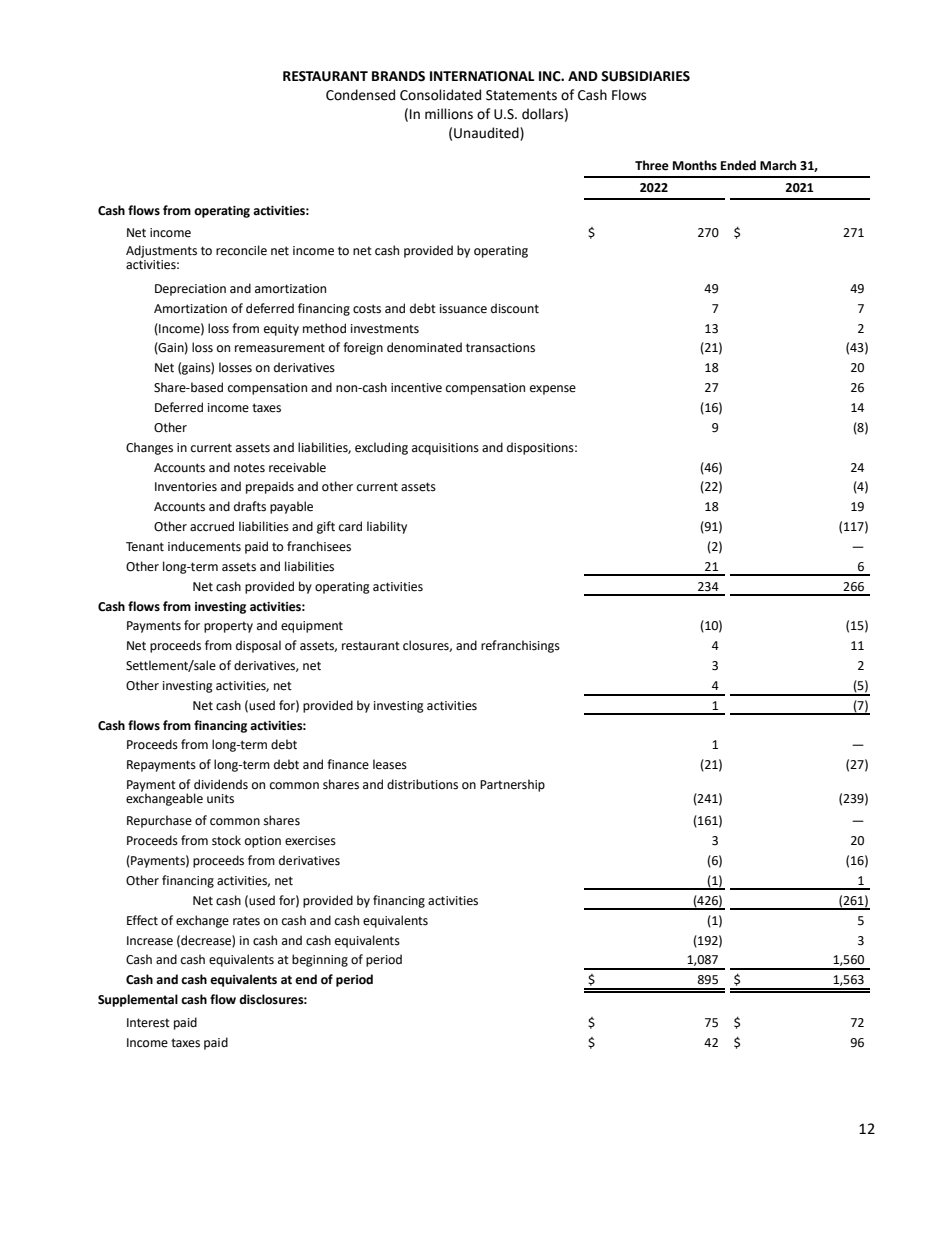 This image has height=1233, width=952. Describe the element at coordinates (449, 114) in the image. I see `millions` at that location.
